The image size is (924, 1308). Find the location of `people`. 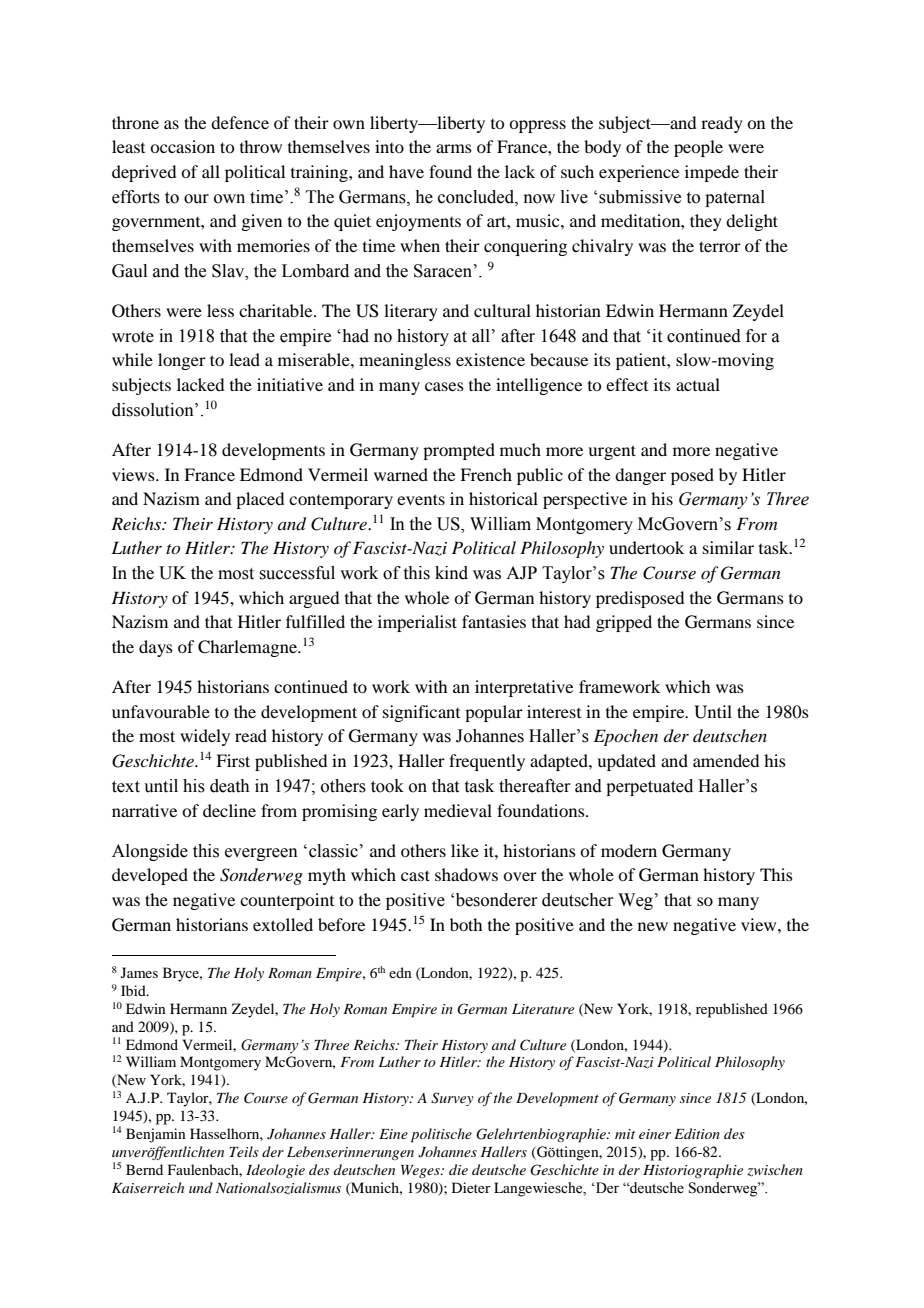

people is located at coordinates (698, 148).
